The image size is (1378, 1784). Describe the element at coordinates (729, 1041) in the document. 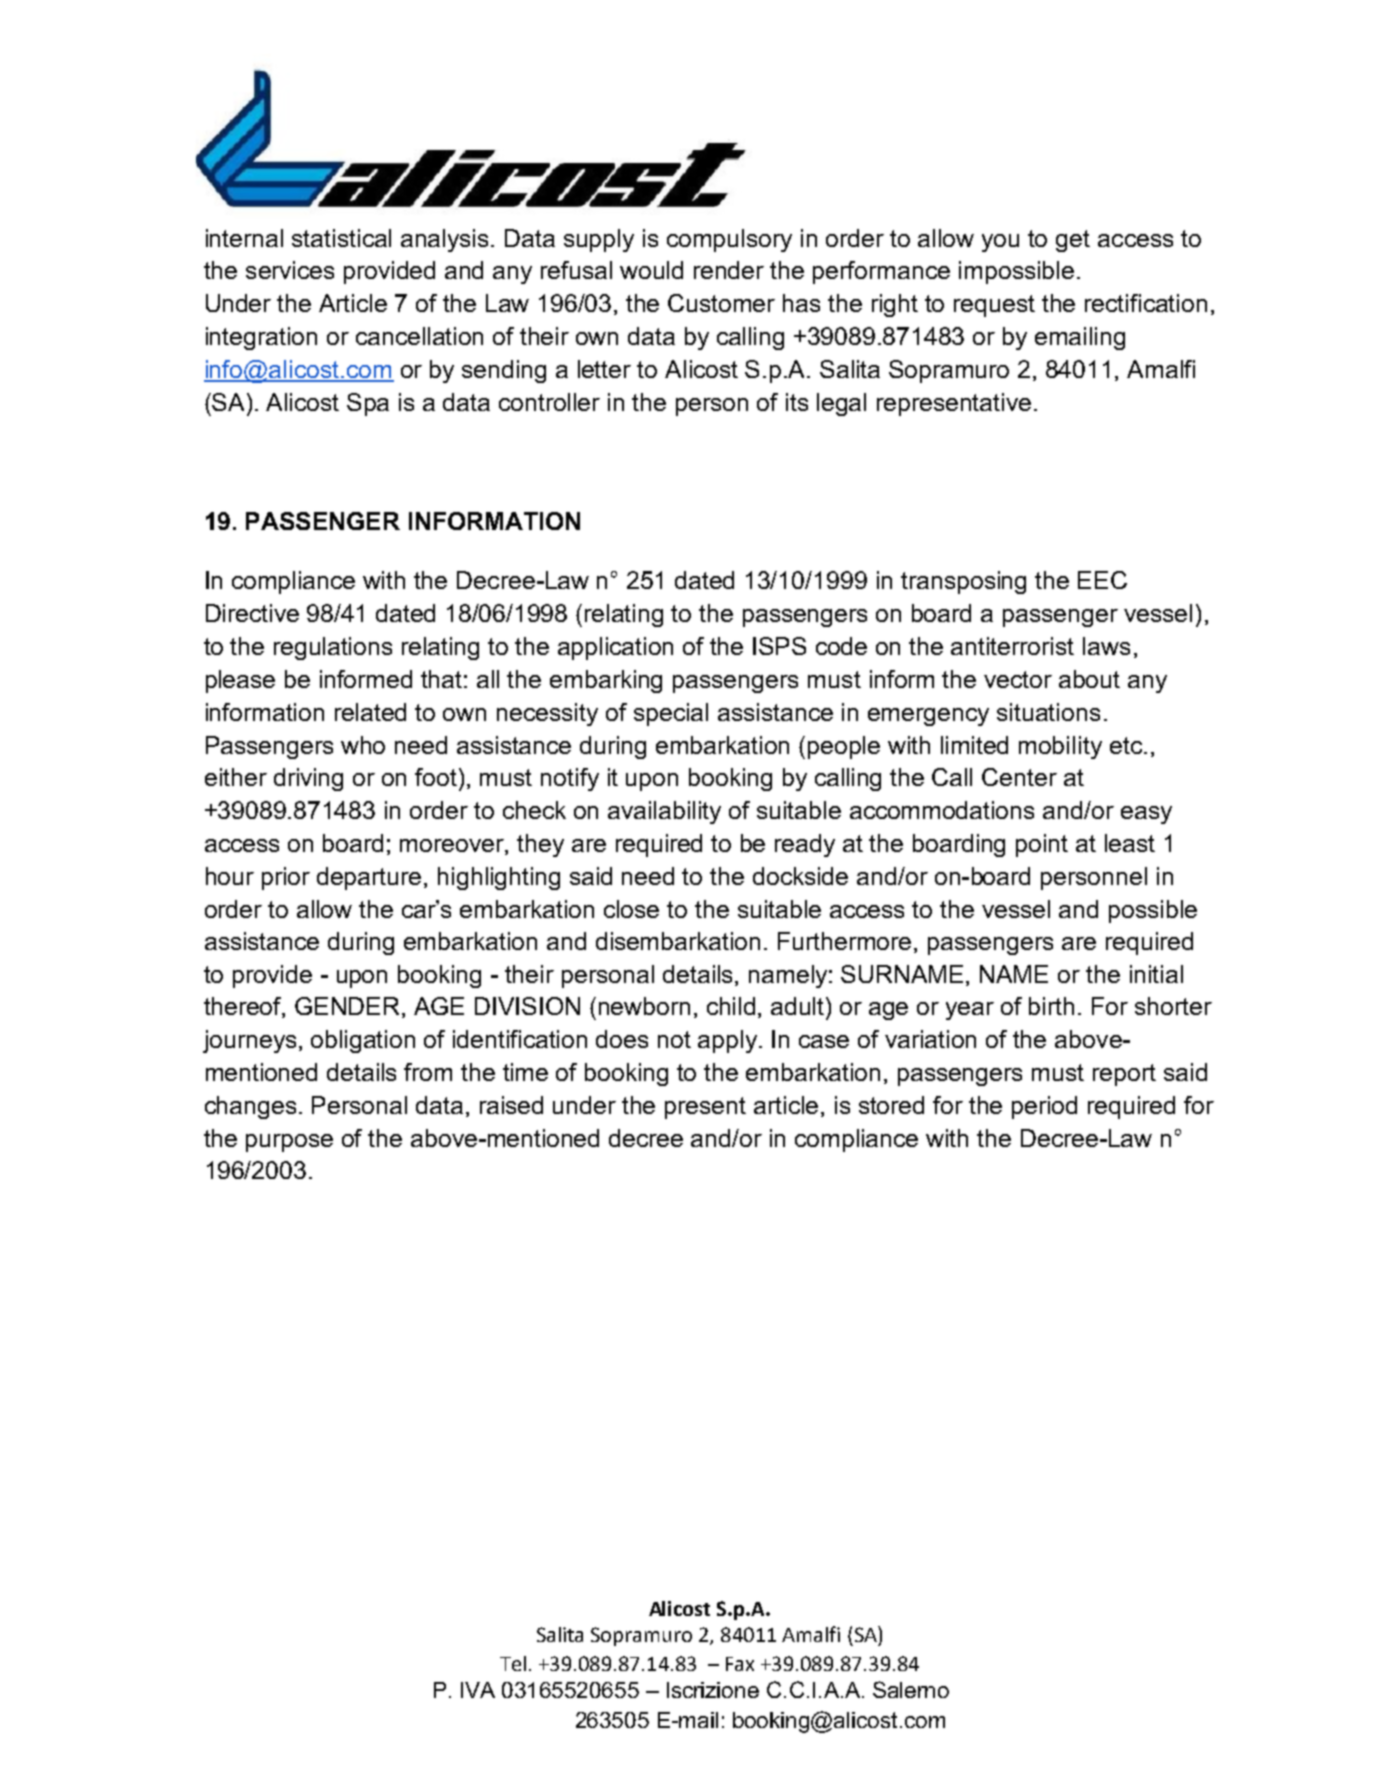

I see `apply` at that location.
